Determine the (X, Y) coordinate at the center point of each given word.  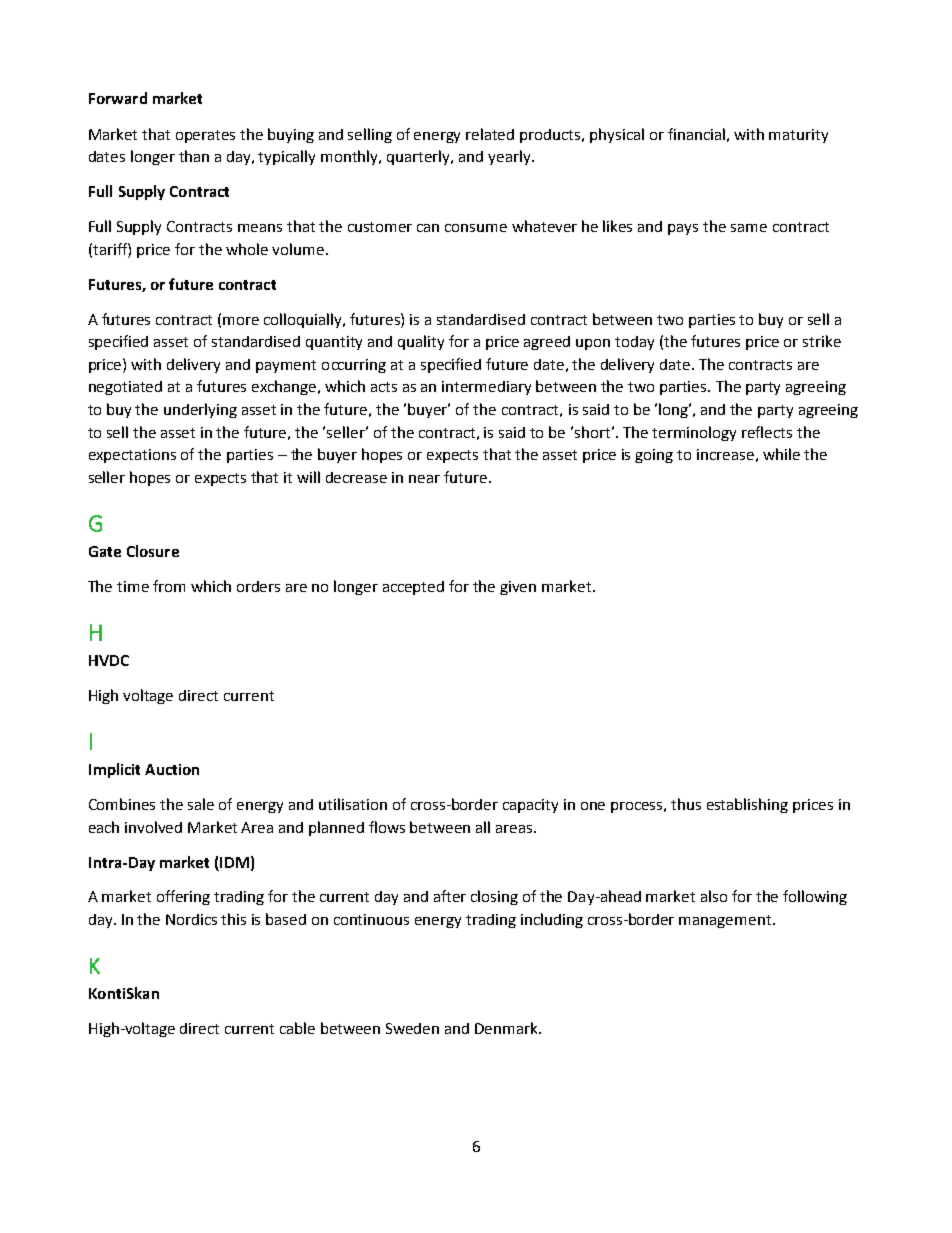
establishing (747, 805)
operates (205, 136)
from (169, 586)
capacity (530, 806)
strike (822, 341)
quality (421, 342)
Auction (172, 769)
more (241, 321)
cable (297, 1028)
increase (725, 454)
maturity (798, 136)
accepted (413, 588)
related (490, 134)
